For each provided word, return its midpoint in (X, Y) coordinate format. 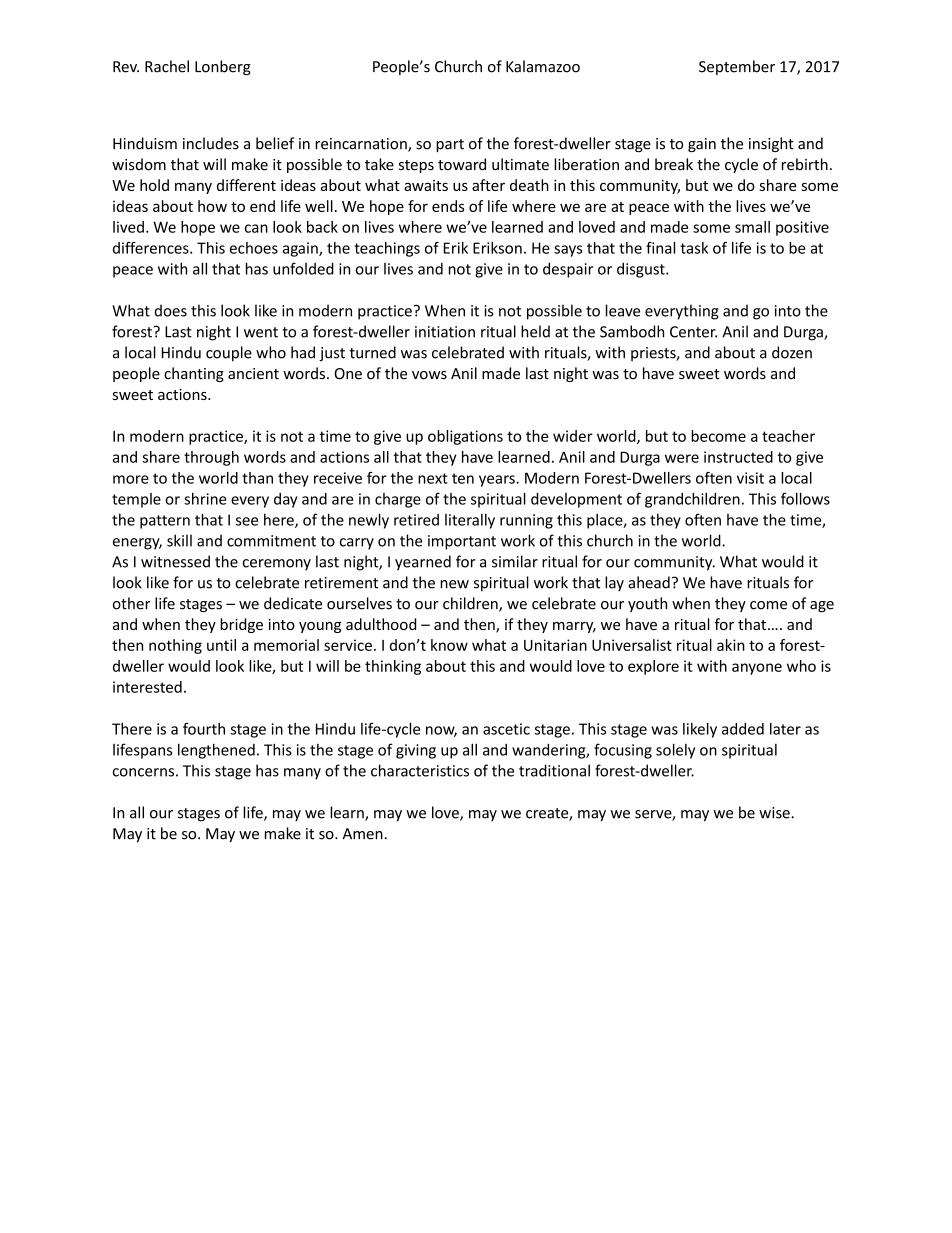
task (694, 248)
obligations (465, 437)
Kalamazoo (543, 66)
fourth (204, 728)
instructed (738, 457)
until (221, 645)
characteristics (420, 770)
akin (731, 645)
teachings (387, 249)
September (737, 67)
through (211, 458)
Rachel (167, 66)
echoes (254, 248)
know (449, 645)
